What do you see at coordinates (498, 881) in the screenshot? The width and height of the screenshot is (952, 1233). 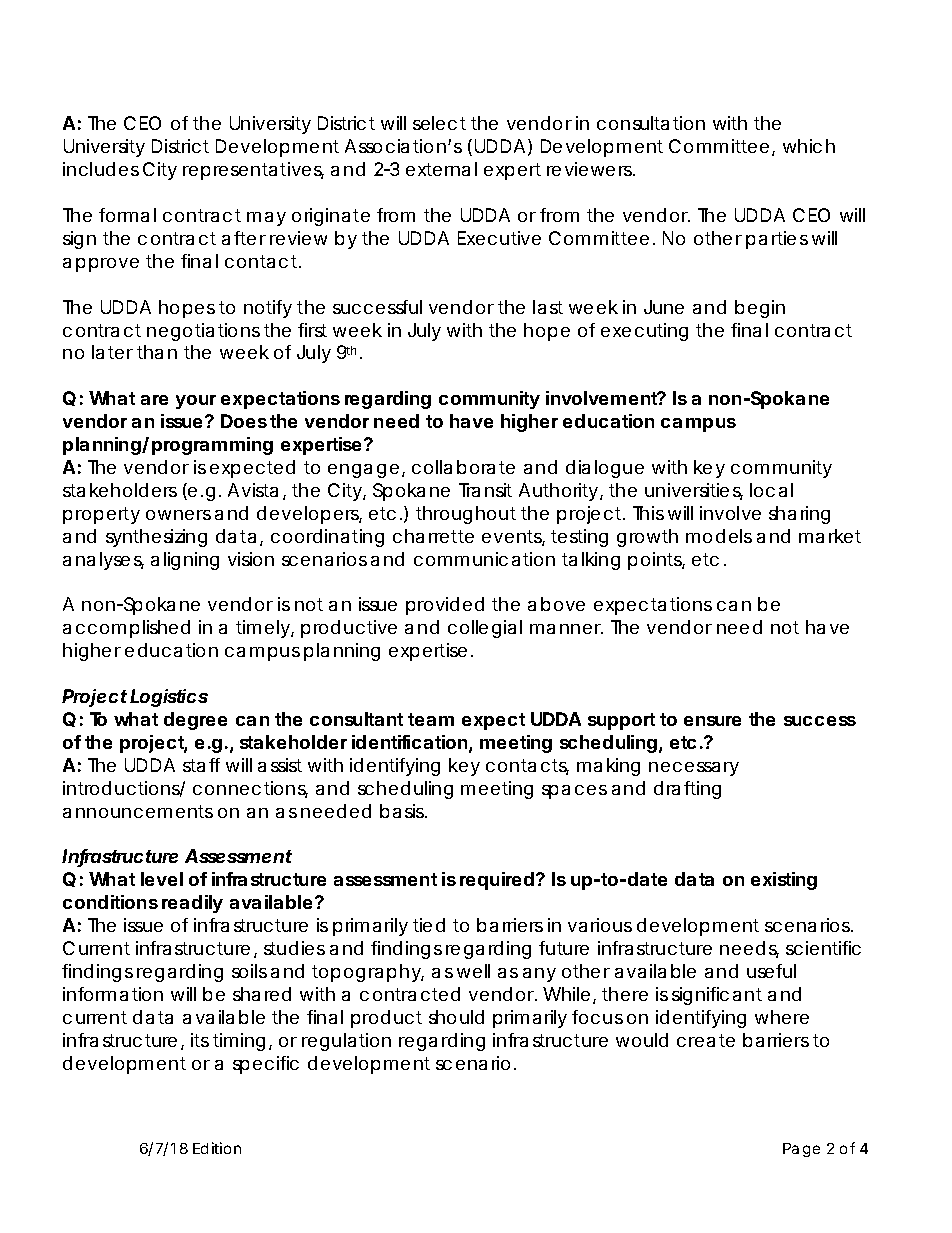 I see `required` at bounding box center [498, 881].
